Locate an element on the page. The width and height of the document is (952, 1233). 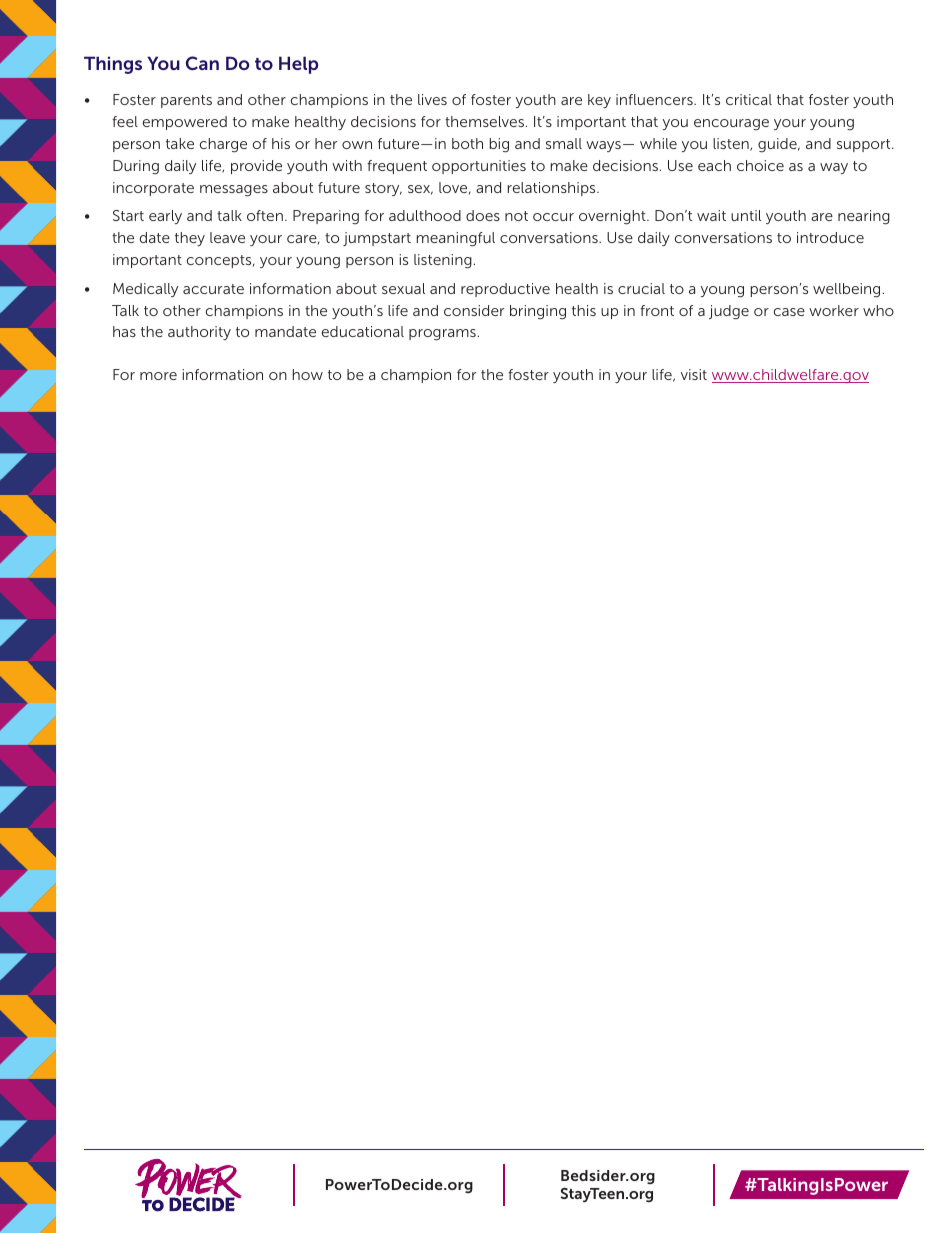
Can is located at coordinates (202, 63).
